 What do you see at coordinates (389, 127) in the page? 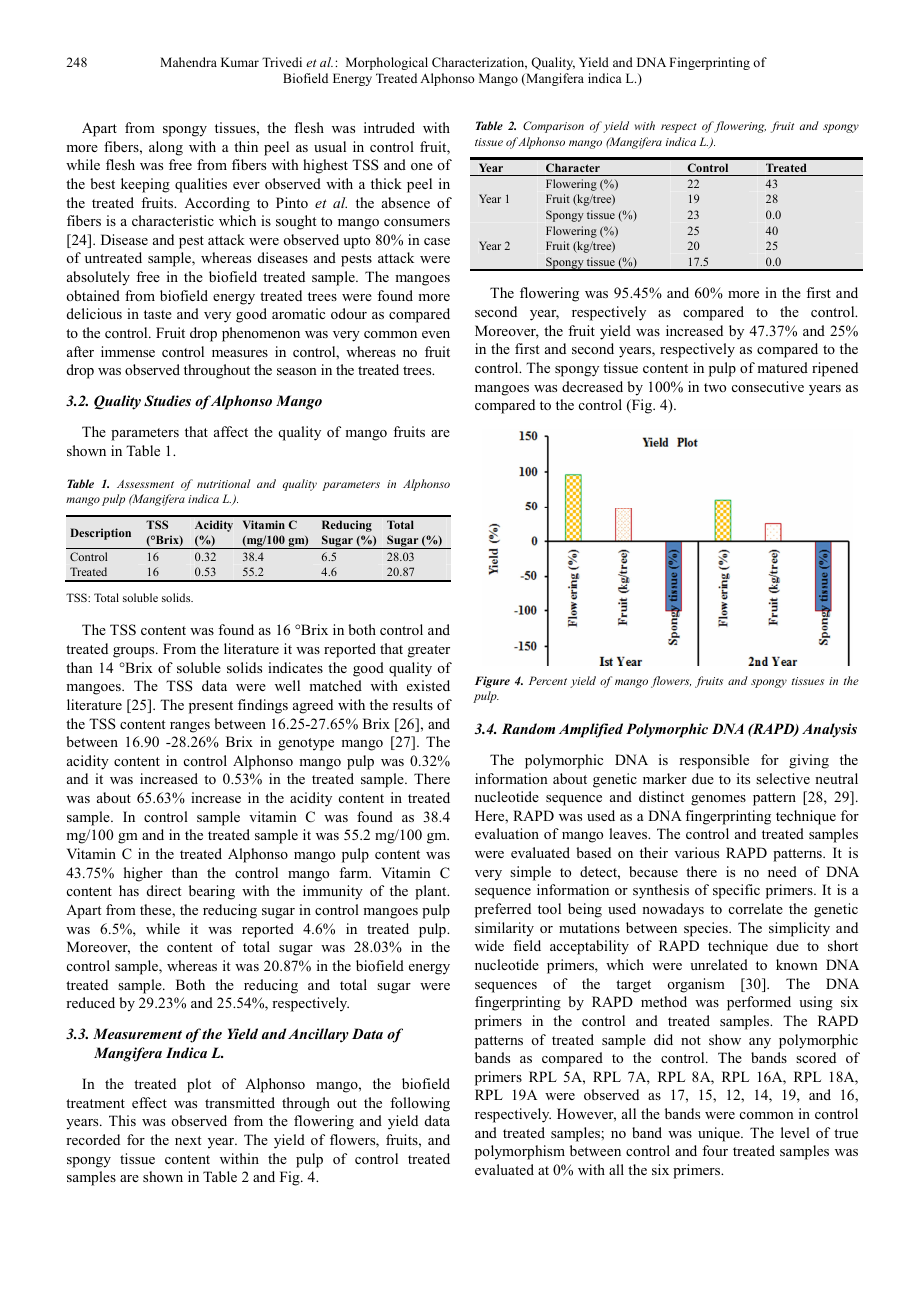
I see `intruded` at bounding box center [389, 127].
